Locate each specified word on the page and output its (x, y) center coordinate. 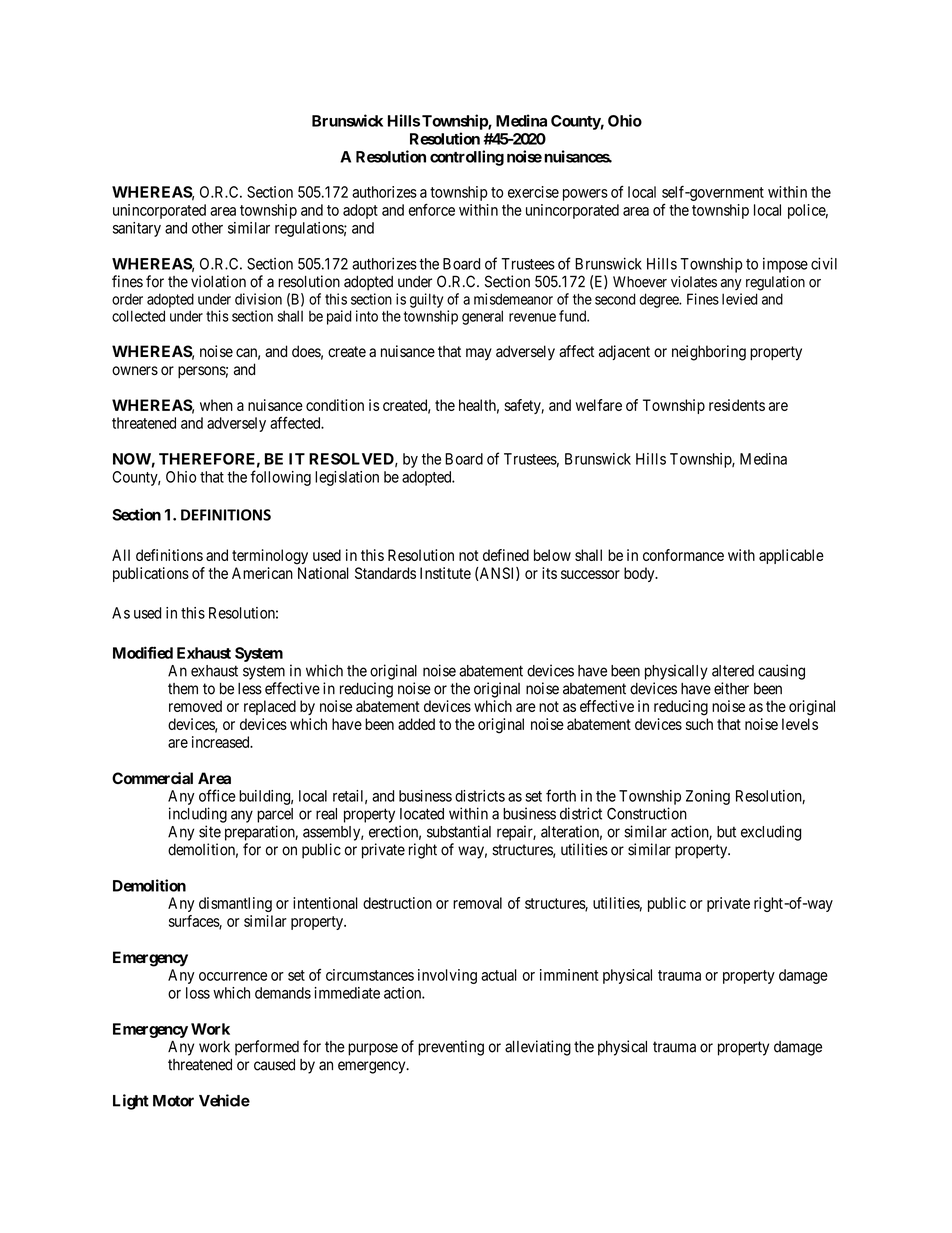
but (726, 832)
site (210, 831)
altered (733, 671)
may (479, 354)
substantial (459, 831)
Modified (143, 652)
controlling (467, 158)
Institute (445, 573)
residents (737, 405)
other (207, 228)
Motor (173, 1101)
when (216, 405)
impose (785, 265)
